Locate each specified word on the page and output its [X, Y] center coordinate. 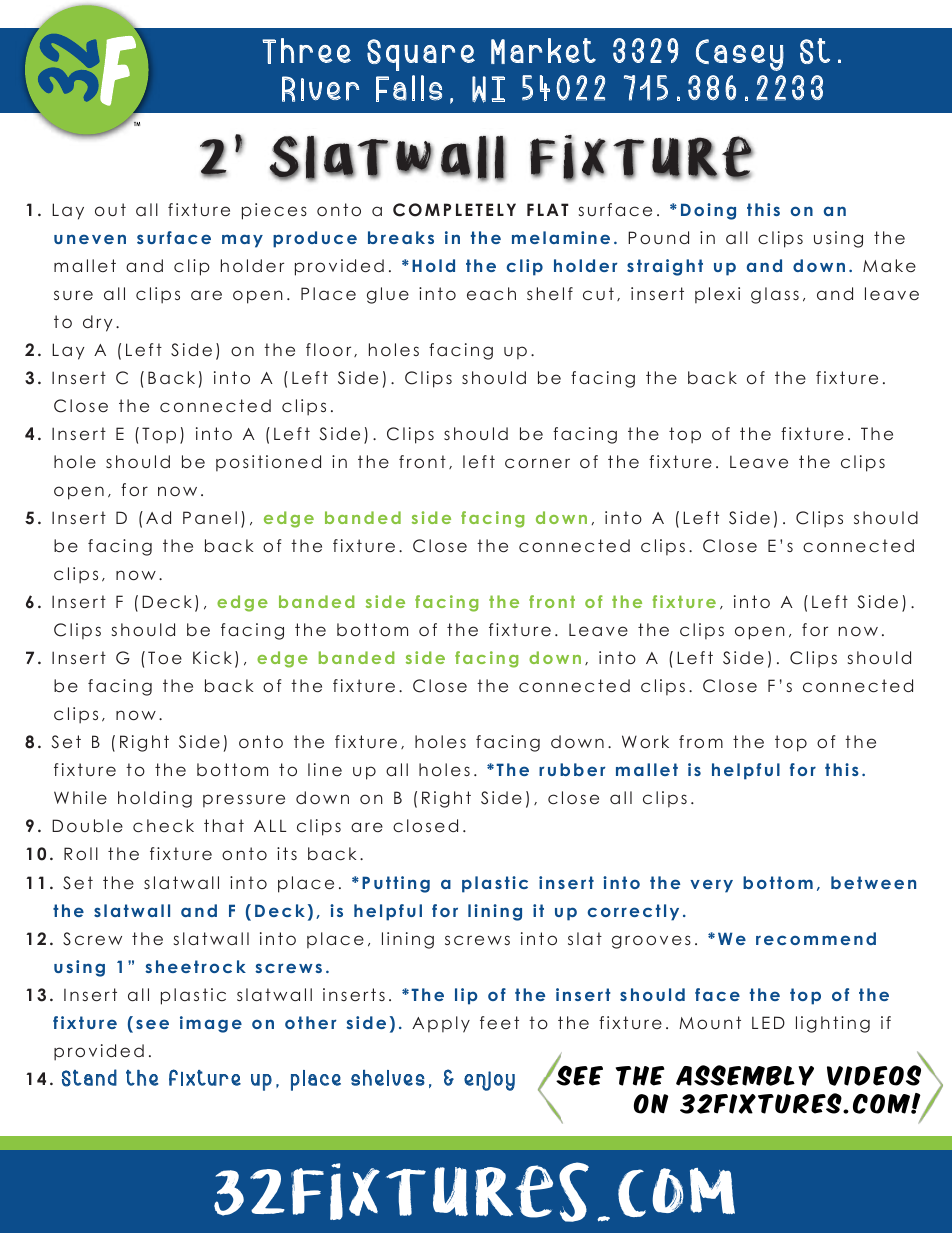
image [211, 1024]
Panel [210, 517]
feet [499, 1022]
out [110, 209]
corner [537, 463]
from [701, 741]
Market [543, 51]
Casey [740, 55]
